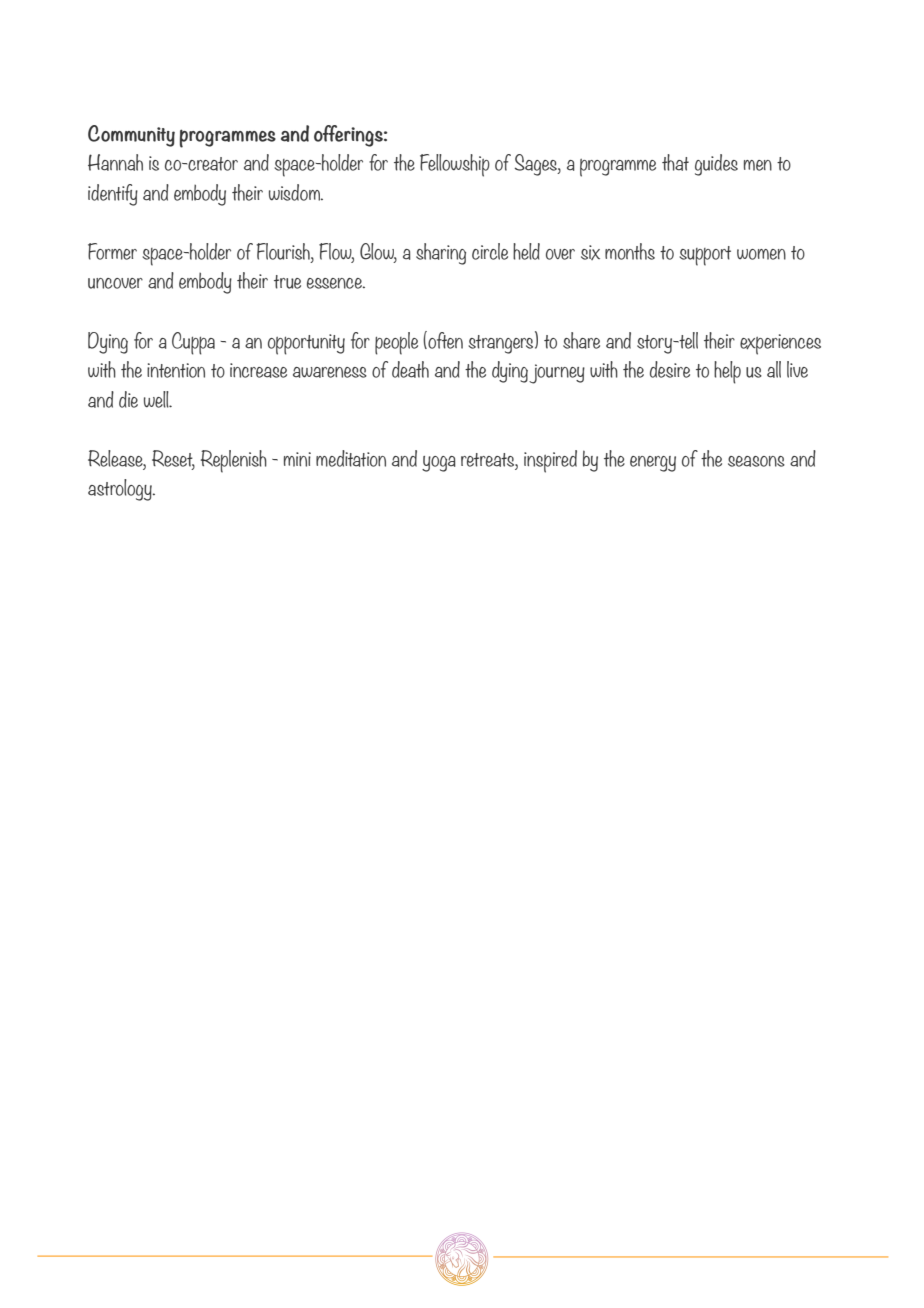 The width and height of the screenshot is (924, 1308). What do you see at coordinates (716, 165) in the screenshot?
I see `guides` at bounding box center [716, 165].
